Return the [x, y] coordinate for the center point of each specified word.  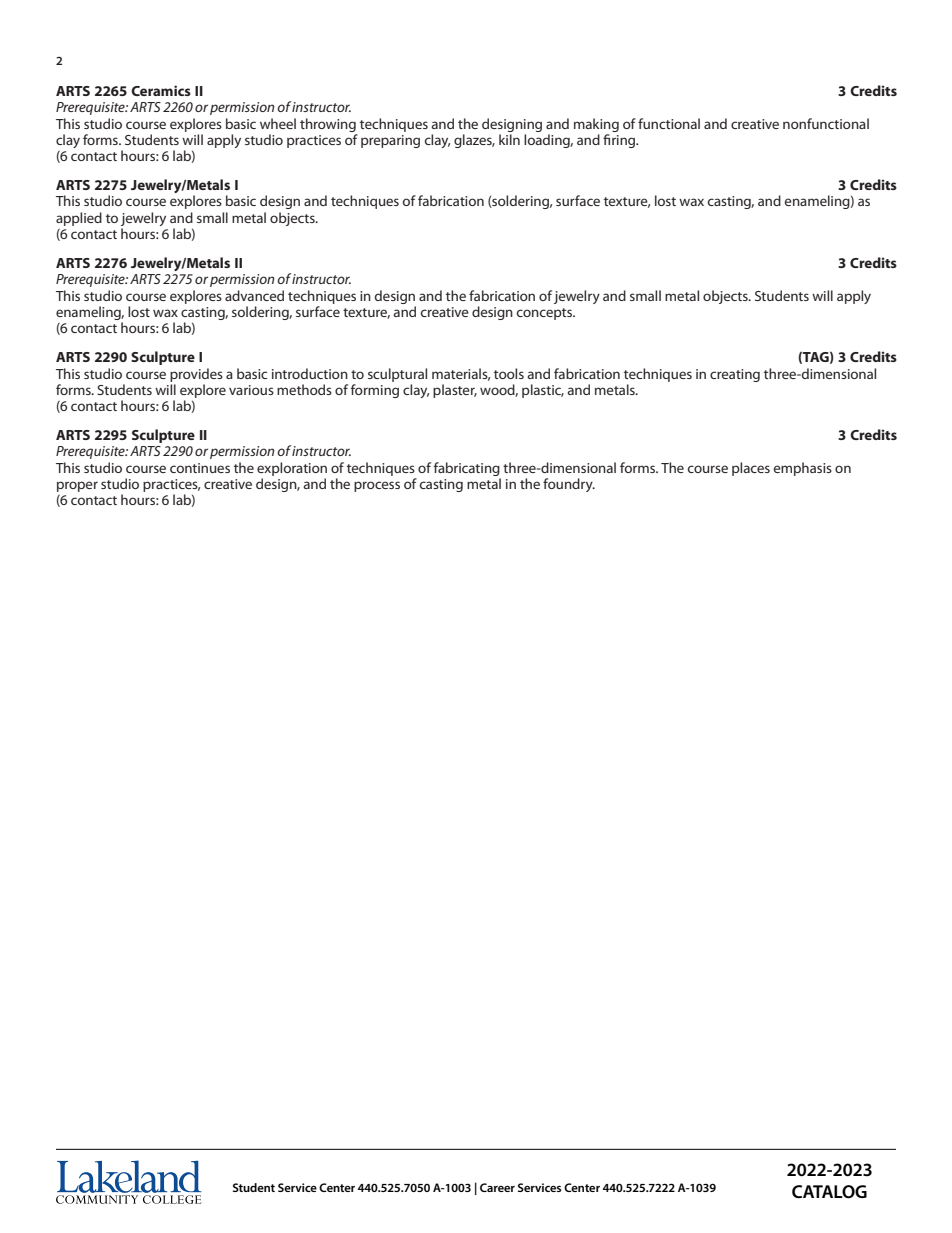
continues [200, 468]
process [377, 486]
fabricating [467, 469]
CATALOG [829, 1192]
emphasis [803, 469]
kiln [509, 139]
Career [497, 1187]
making [596, 125]
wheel [278, 123]
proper [77, 486]
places [751, 469]
